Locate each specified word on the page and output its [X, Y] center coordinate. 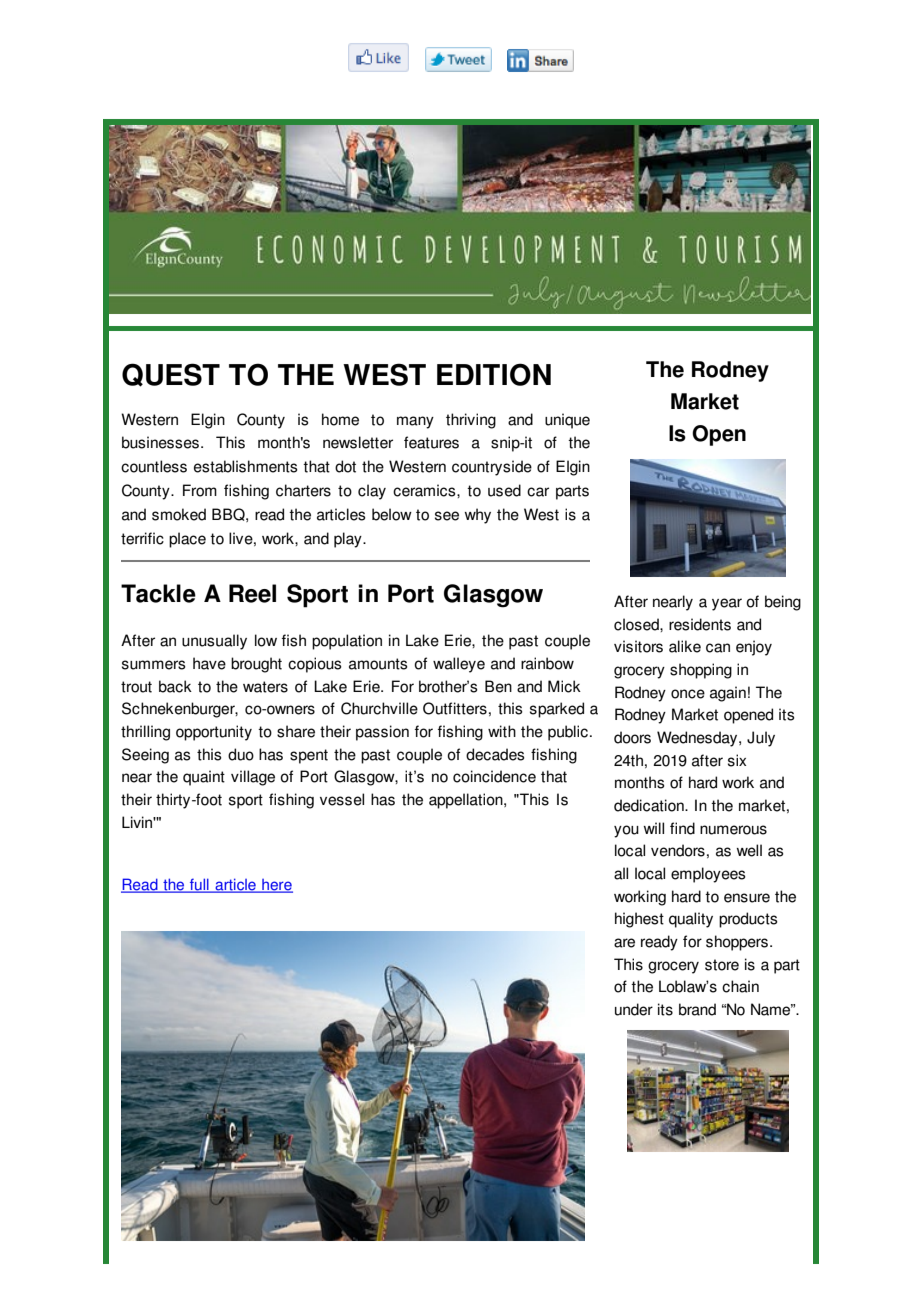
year [727, 604]
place [187, 540]
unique [567, 421]
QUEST [171, 375]
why [478, 516]
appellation [467, 801]
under [634, 1009]
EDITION [494, 374]
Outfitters [455, 708]
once [688, 694]
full [199, 885]
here [276, 886]
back [175, 686]
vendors [678, 850]
